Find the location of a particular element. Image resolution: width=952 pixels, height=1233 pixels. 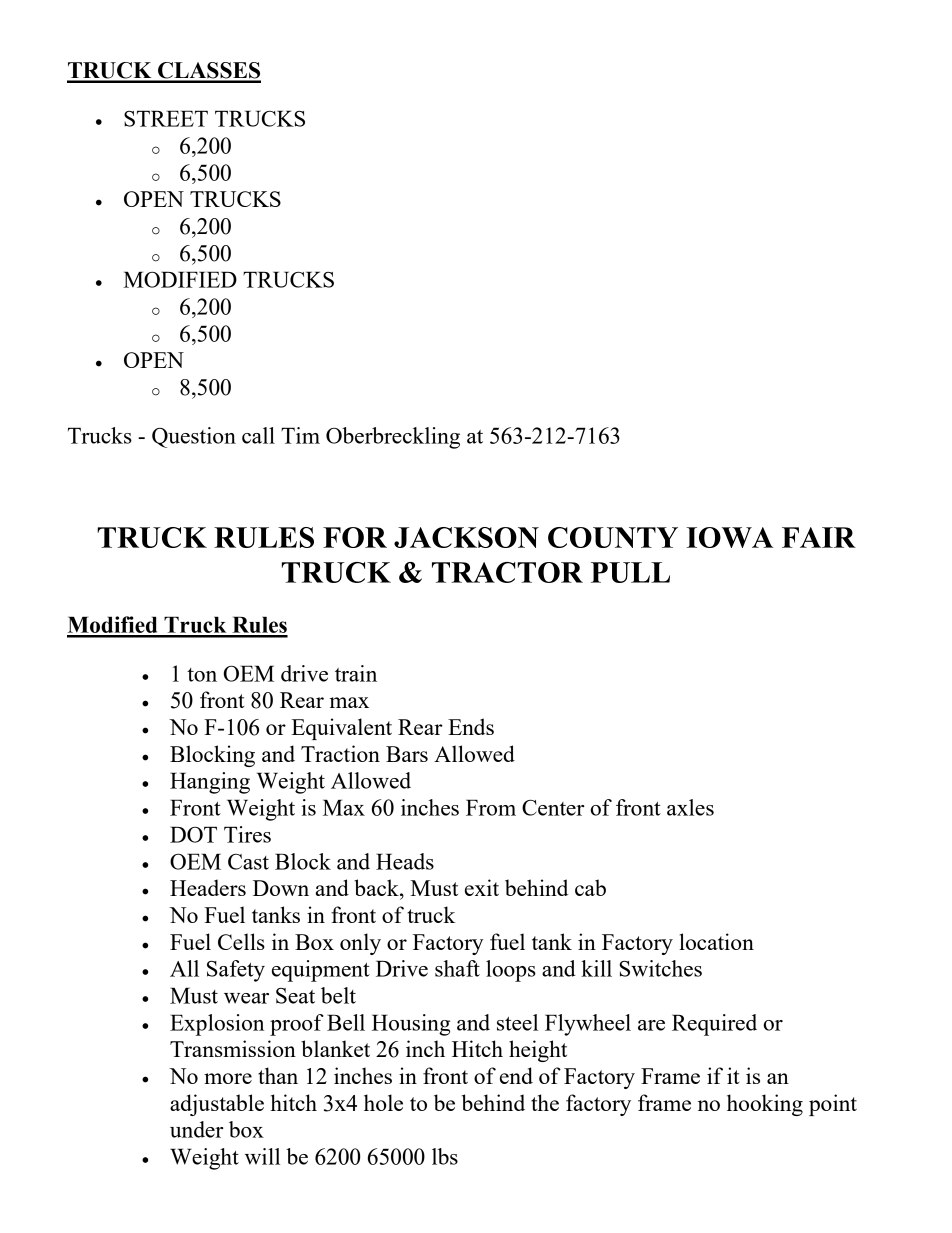

IOWA is located at coordinates (730, 537).
